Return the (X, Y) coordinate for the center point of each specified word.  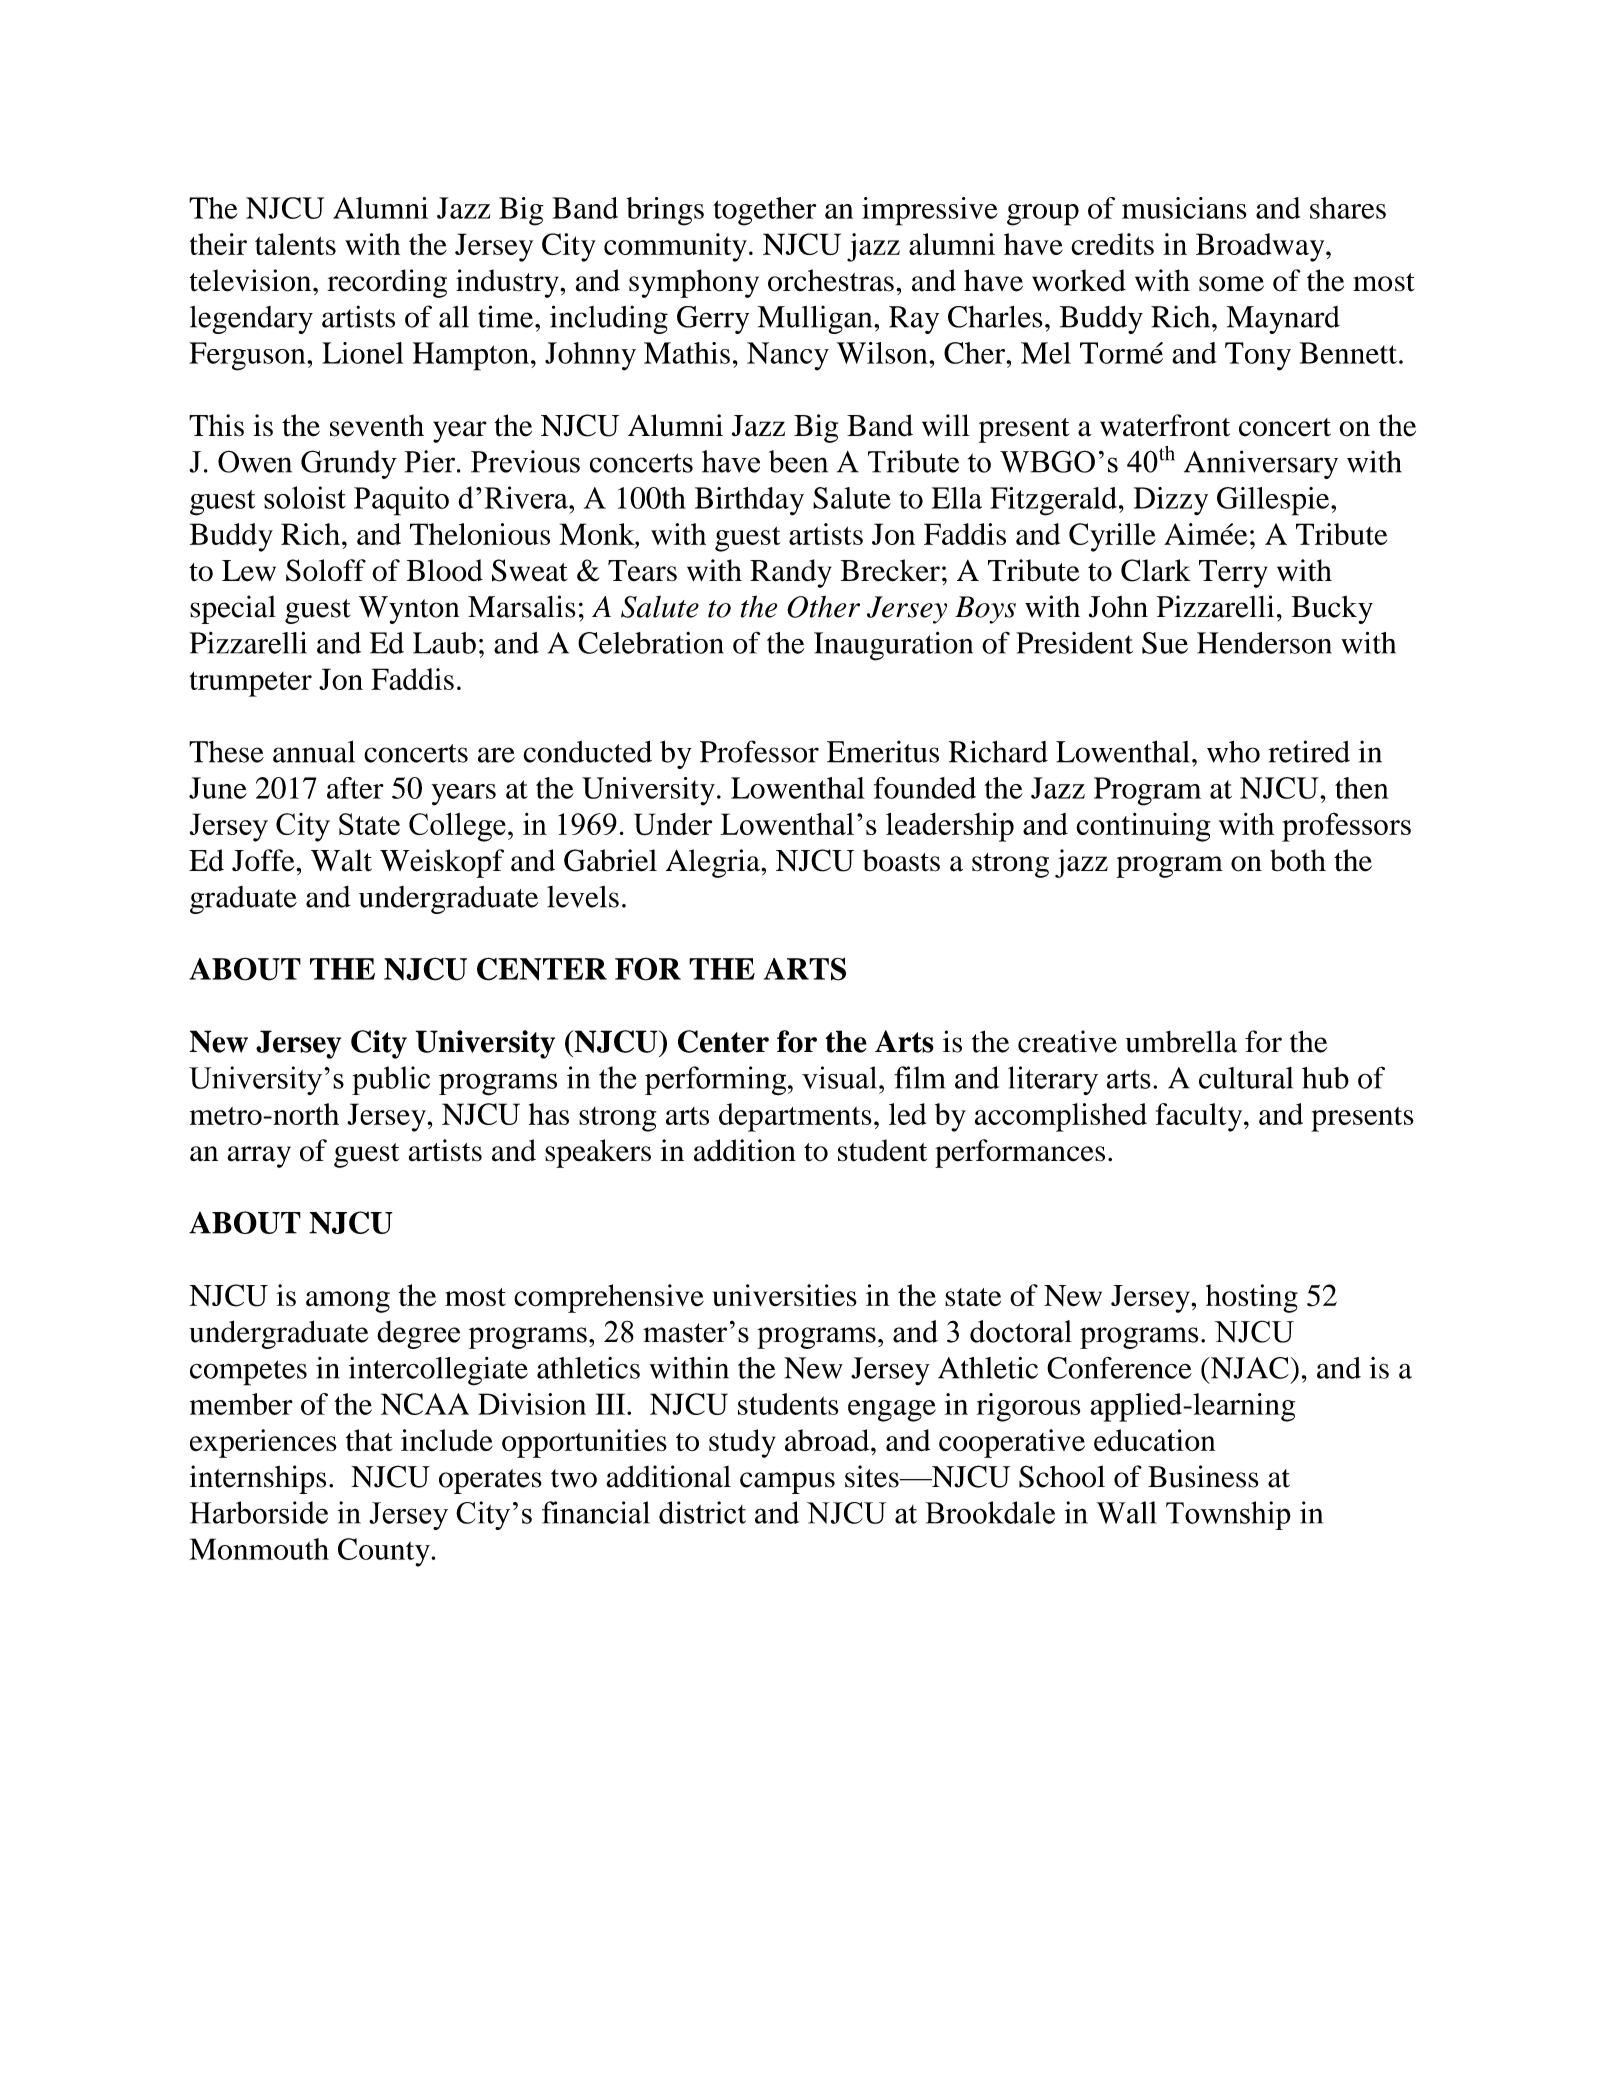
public (391, 1080)
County (385, 1552)
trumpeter (251, 684)
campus (787, 1483)
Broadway (1261, 247)
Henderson (1264, 643)
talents (295, 244)
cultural (1246, 1078)
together (764, 211)
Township (1228, 1515)
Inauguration (893, 646)
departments (795, 1117)
